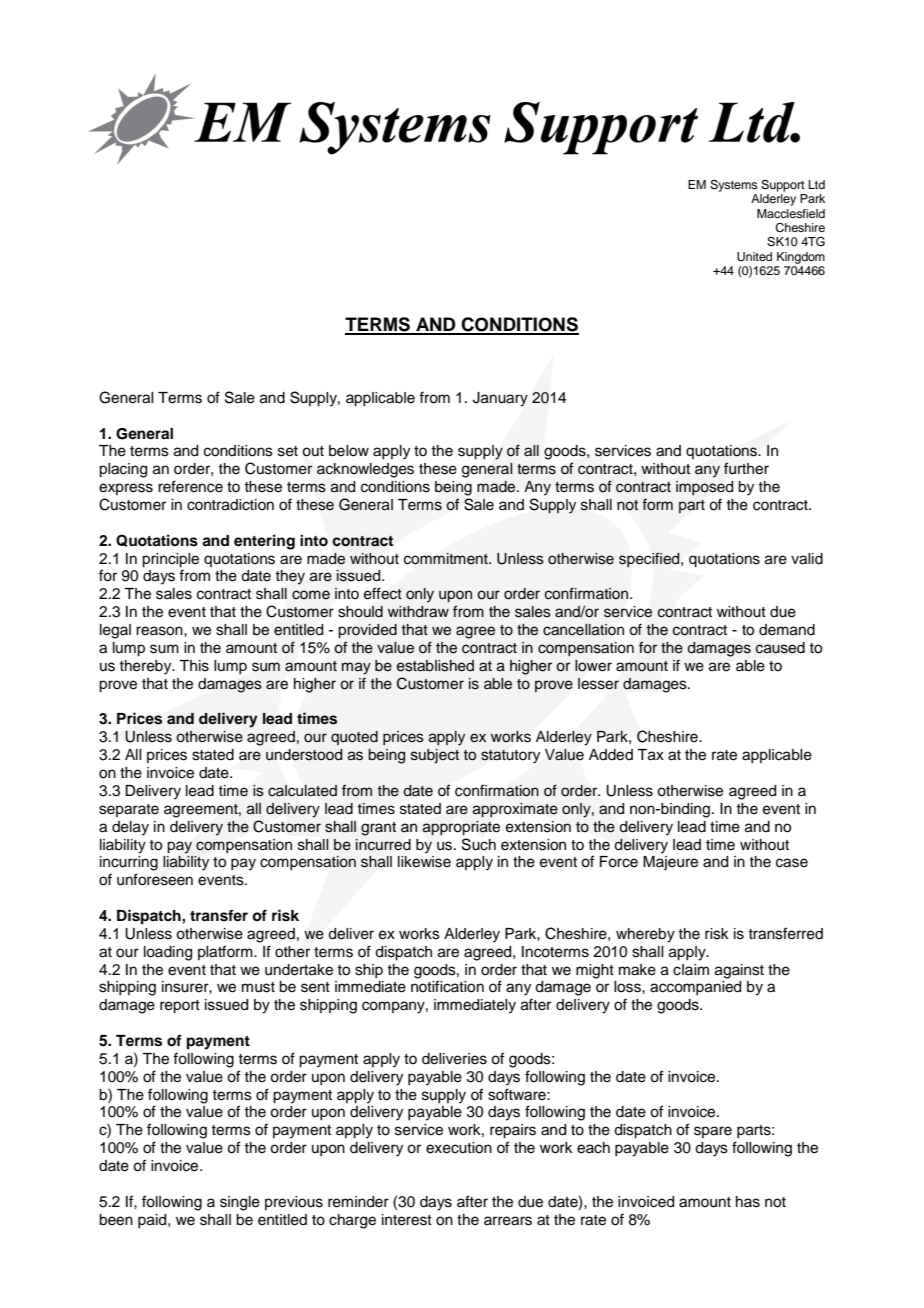 Image resolution: width=924 pixels, height=1308 pixels. I want to click on Tax, so click(650, 755).
